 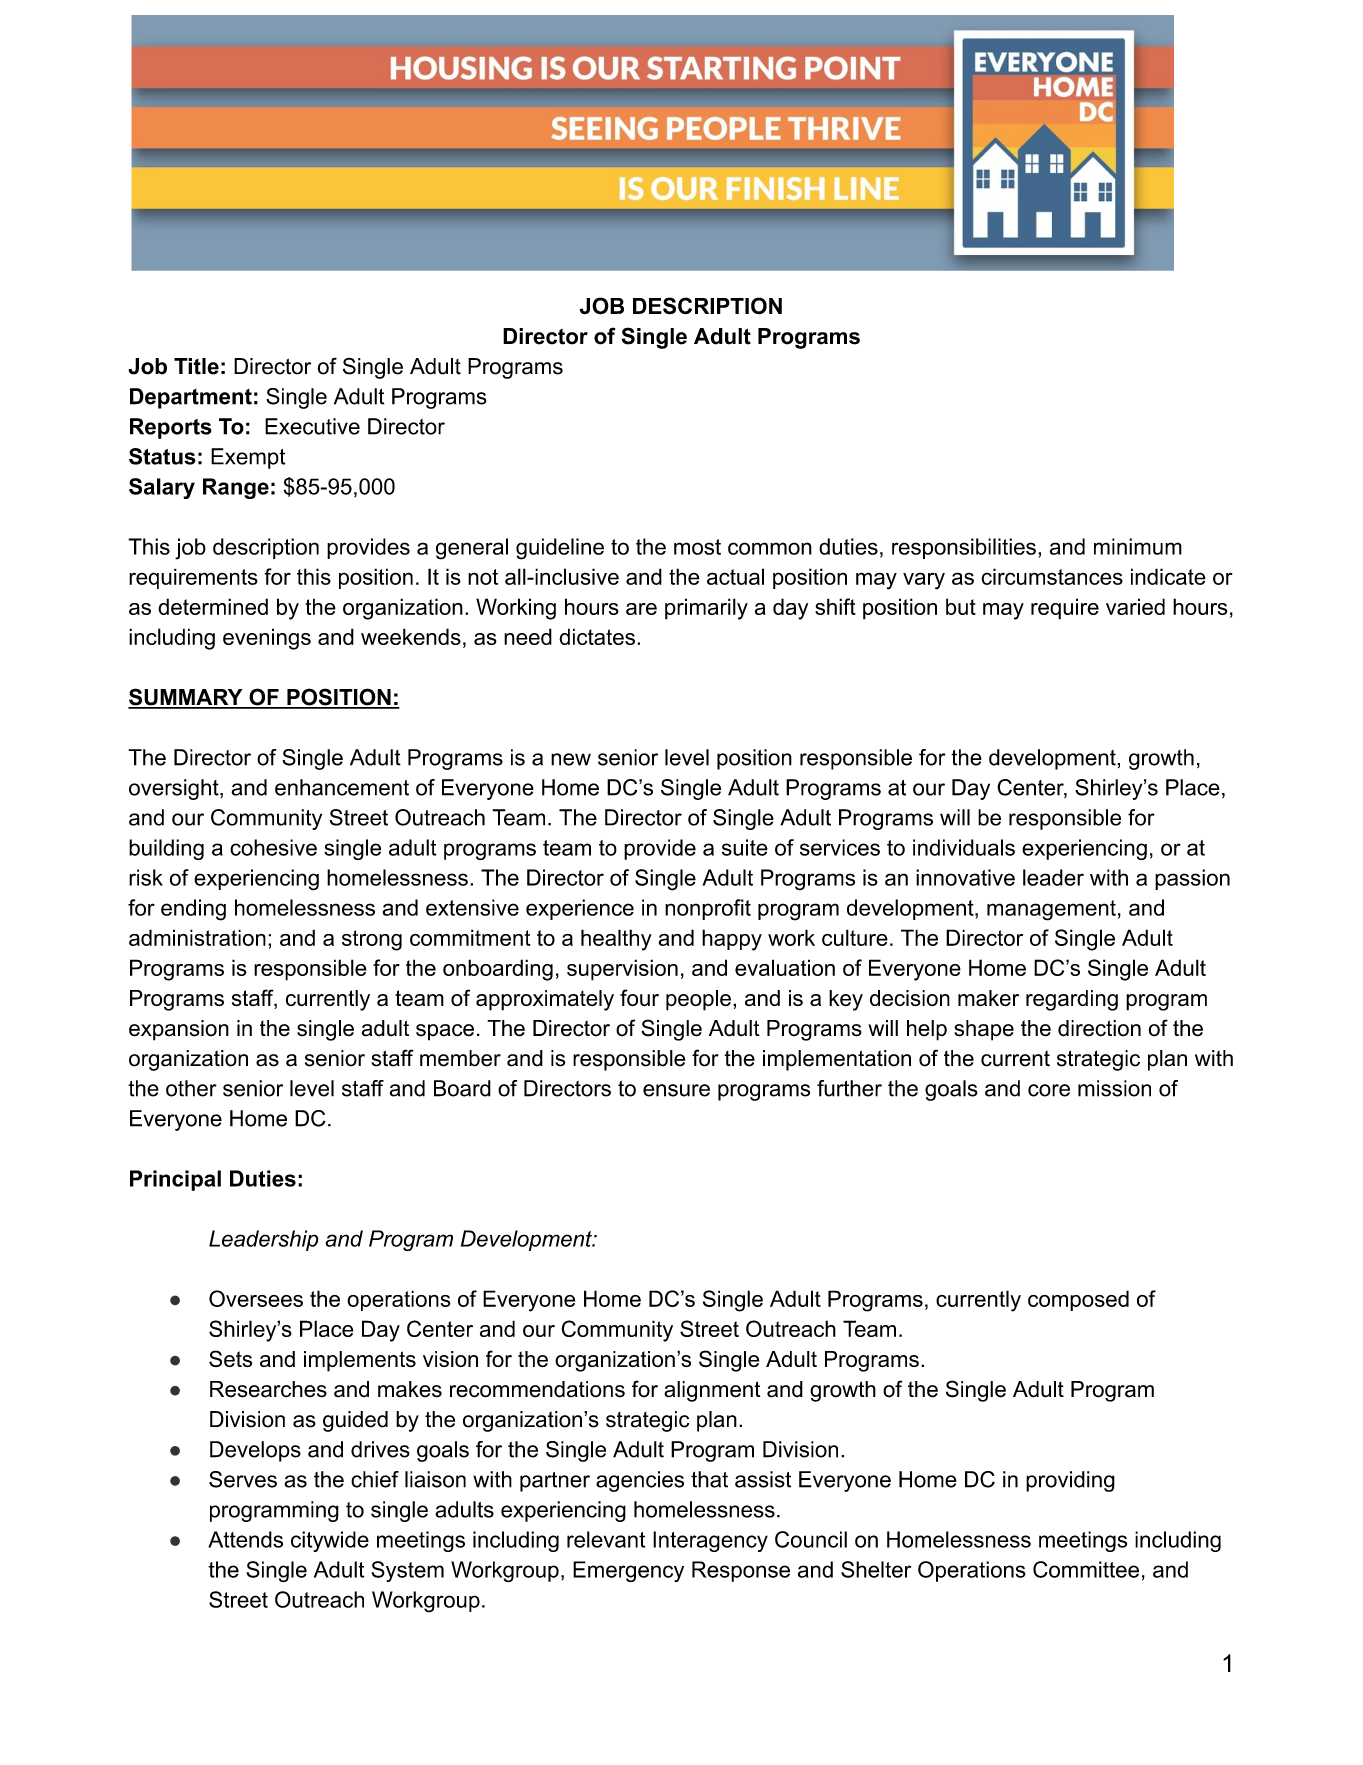 What do you see at coordinates (745, 847) in the page?
I see `suite` at bounding box center [745, 847].
